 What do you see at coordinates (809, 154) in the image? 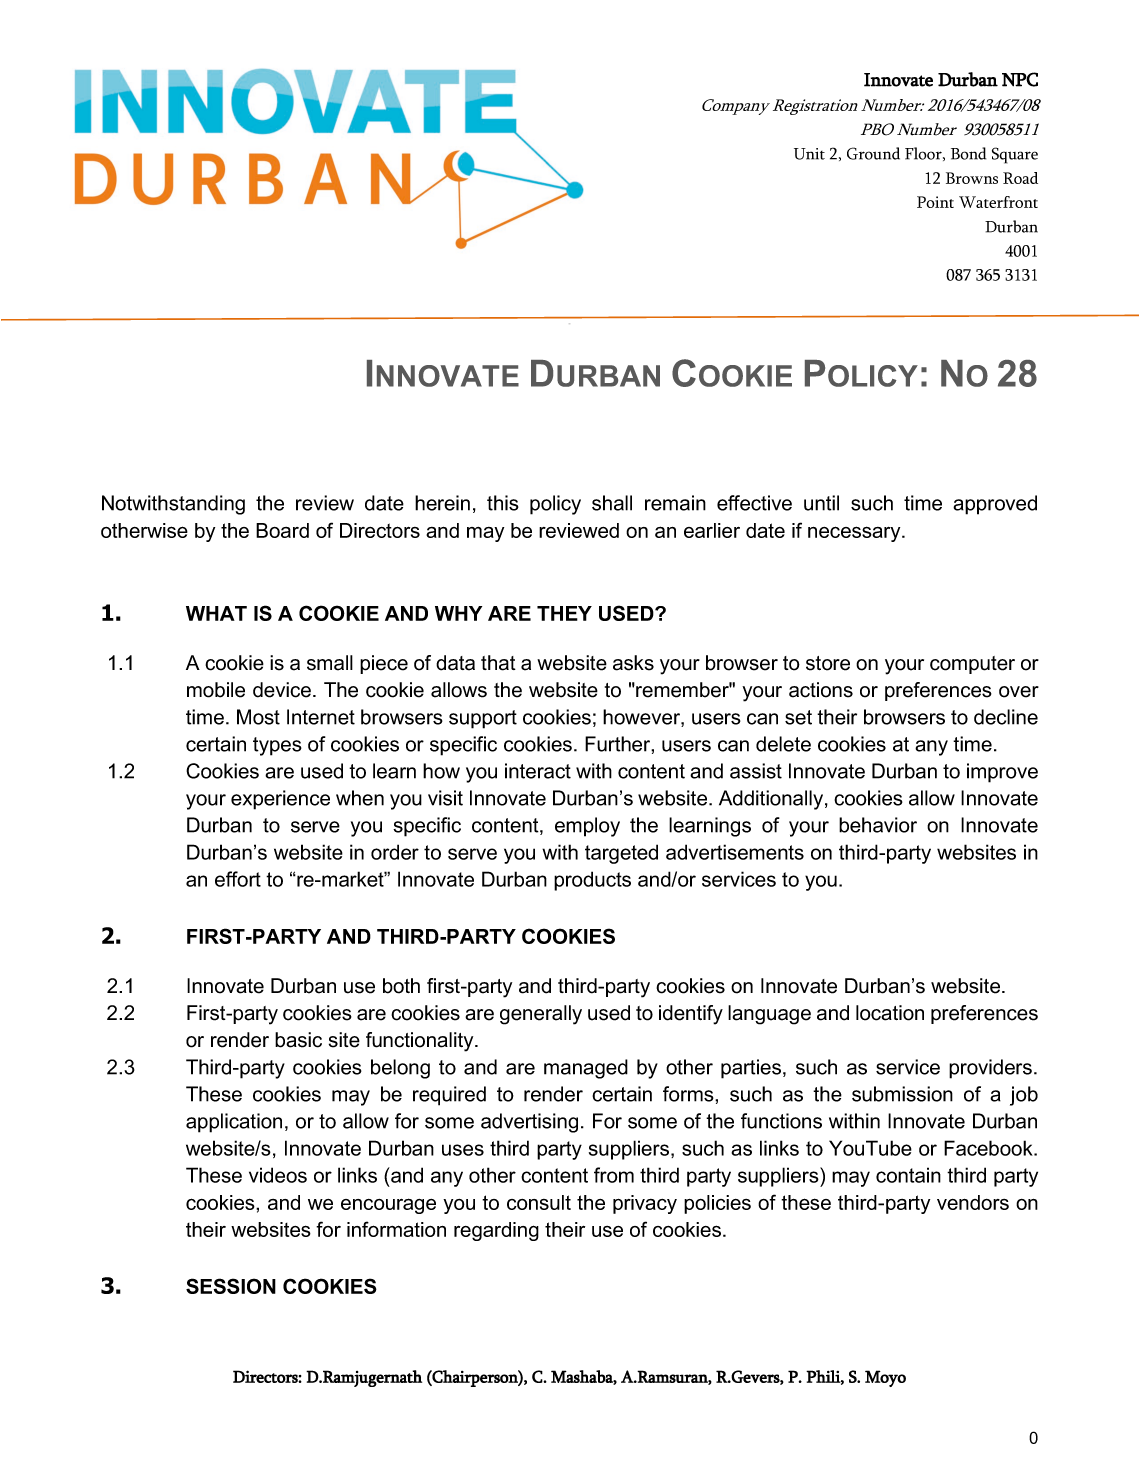
I see `Unit` at bounding box center [809, 154].
